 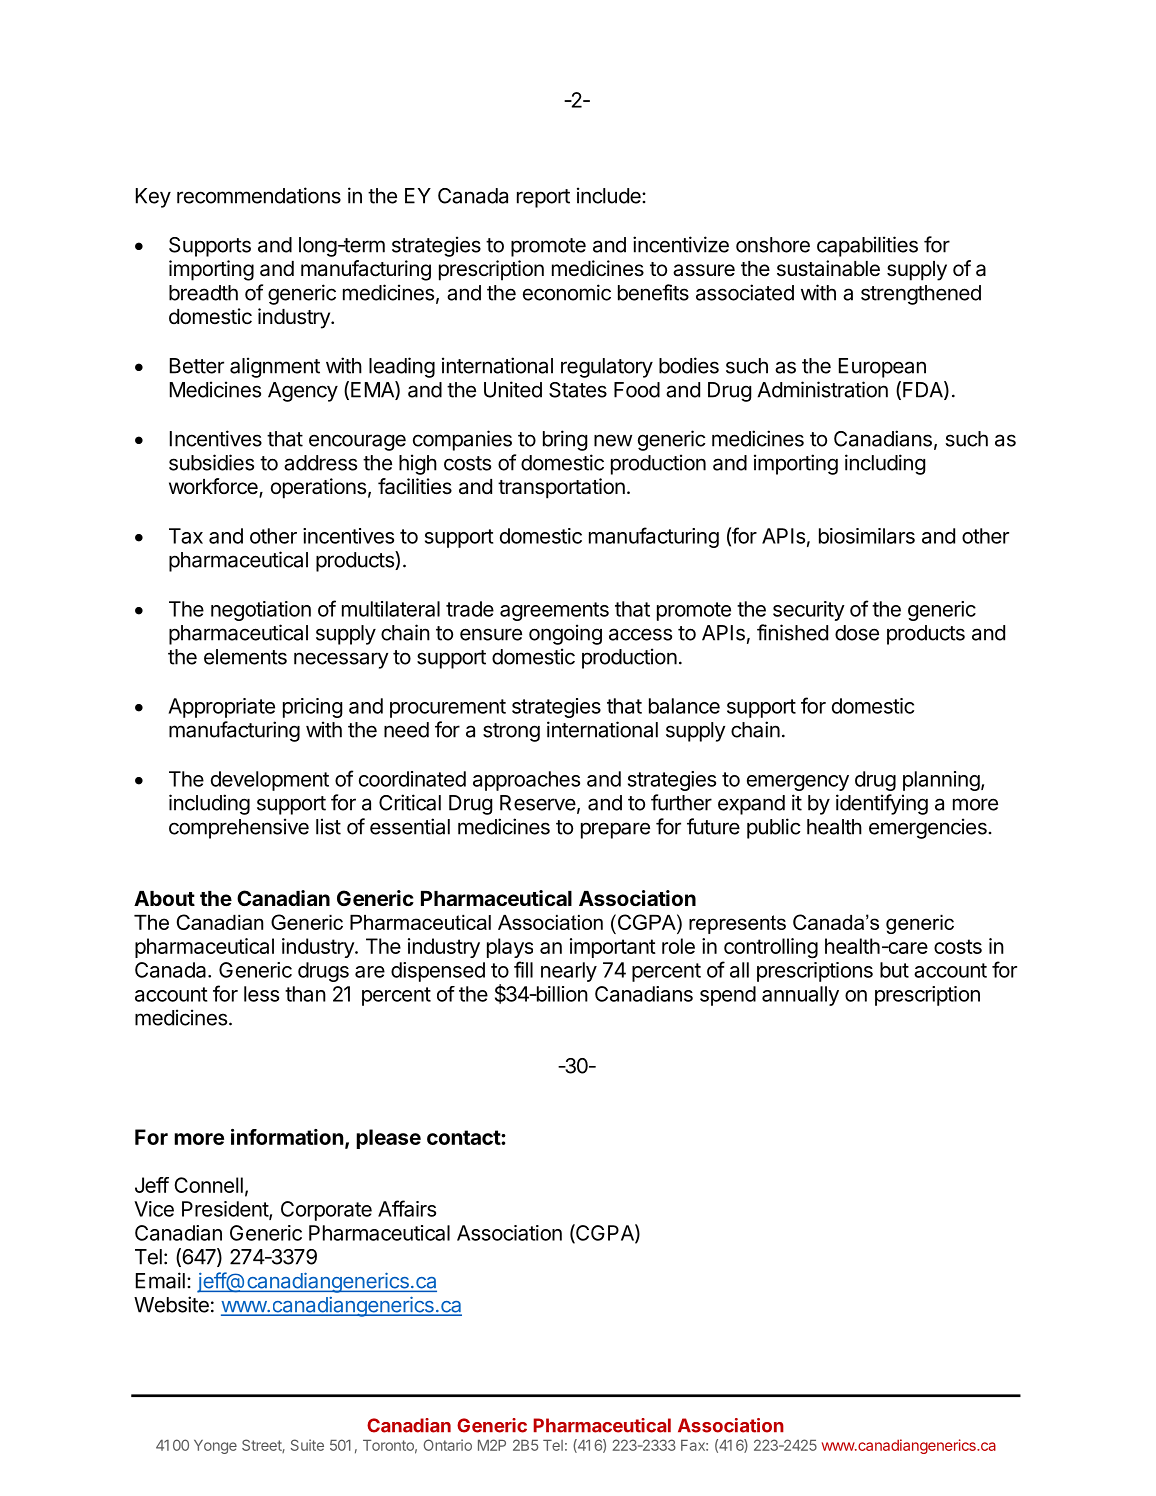 I want to click on Yonge, so click(x=215, y=1447).
